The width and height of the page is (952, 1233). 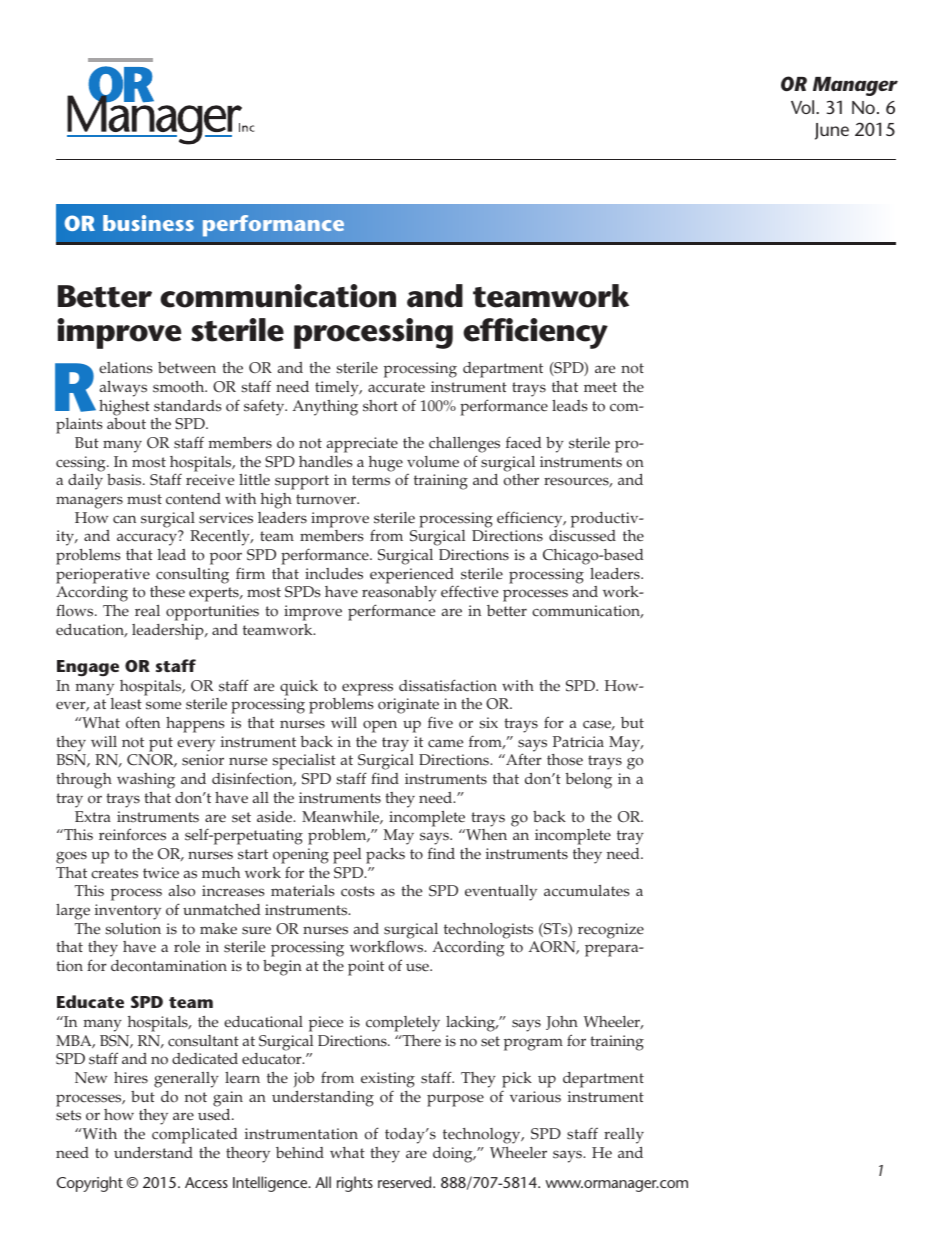 I want to click on business, so click(x=148, y=223).
